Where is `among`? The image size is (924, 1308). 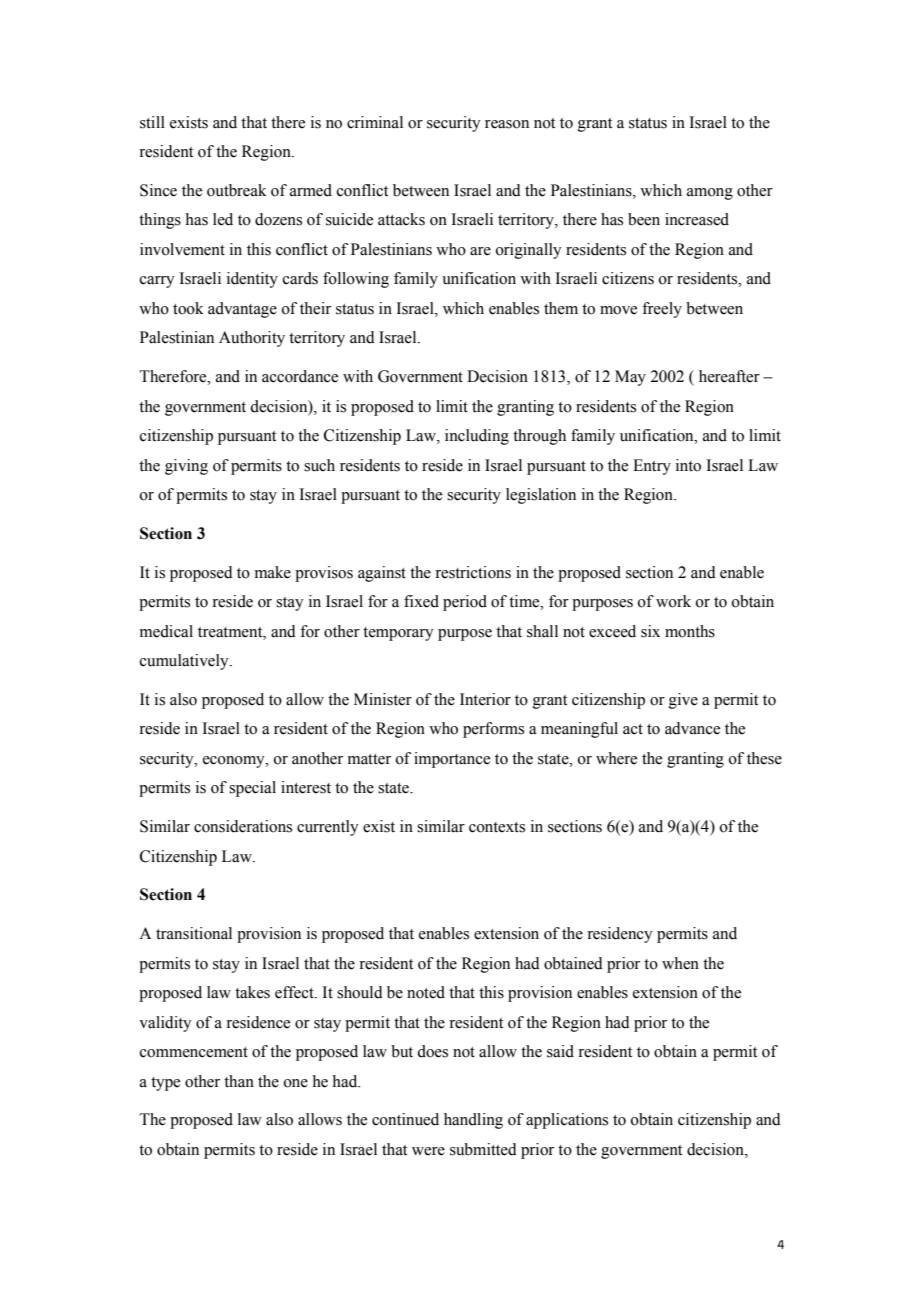
among is located at coordinates (710, 194).
